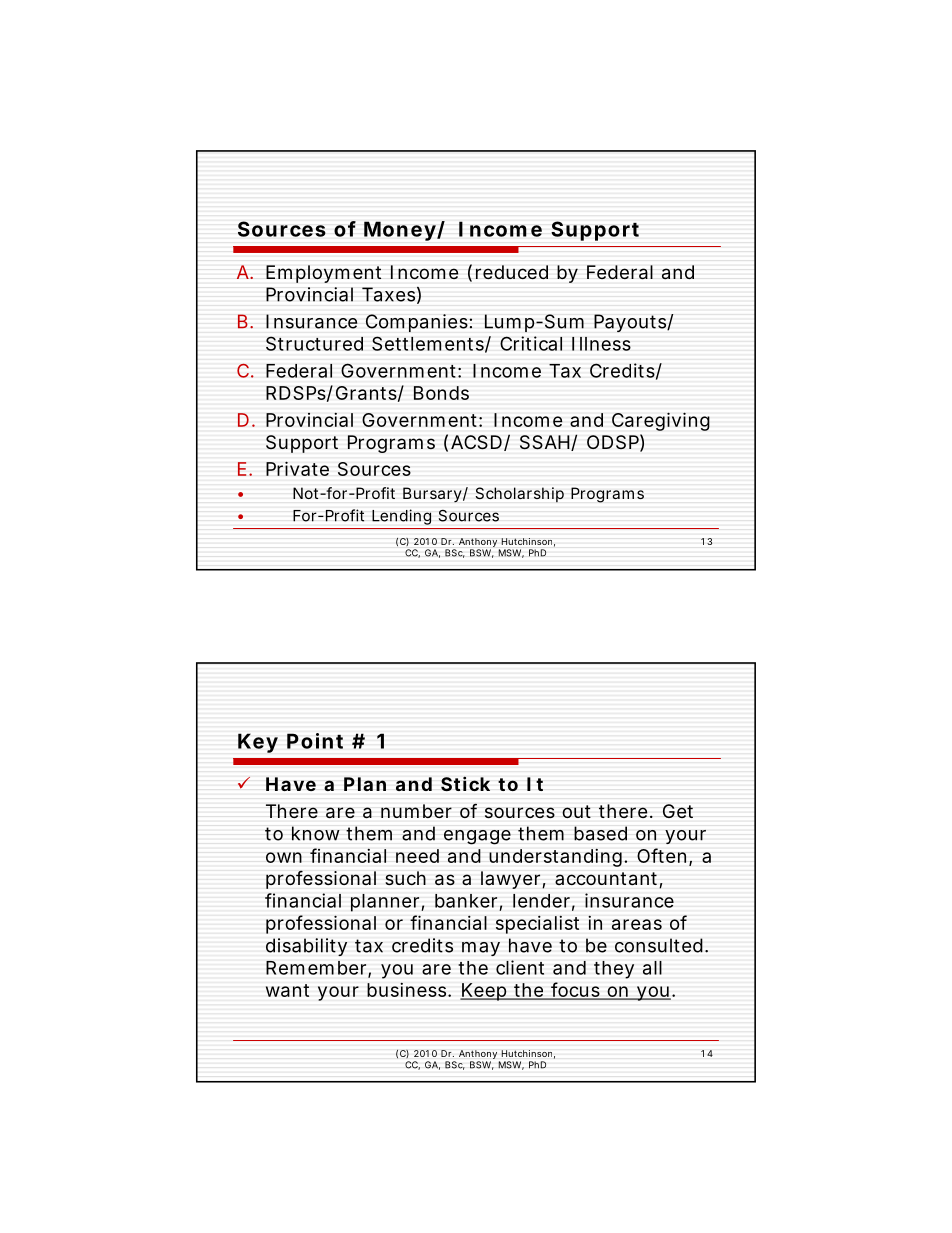 The height and width of the image is (1233, 952). Describe the element at coordinates (631, 323) in the image. I see `Payouts` at that location.
